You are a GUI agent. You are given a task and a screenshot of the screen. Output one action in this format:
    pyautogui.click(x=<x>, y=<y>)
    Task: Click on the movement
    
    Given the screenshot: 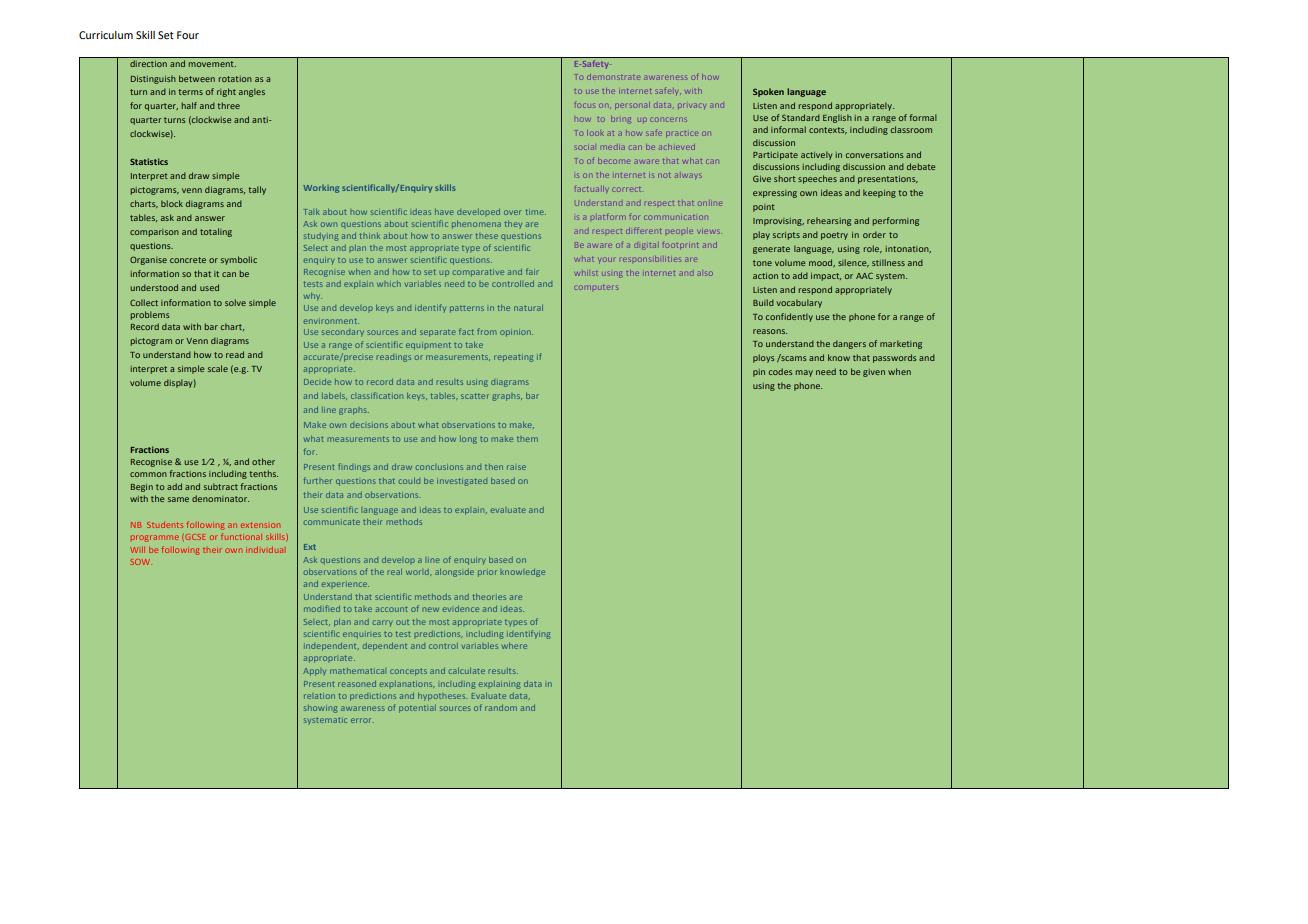 What is the action you would take?
    pyautogui.click(x=212, y=64)
